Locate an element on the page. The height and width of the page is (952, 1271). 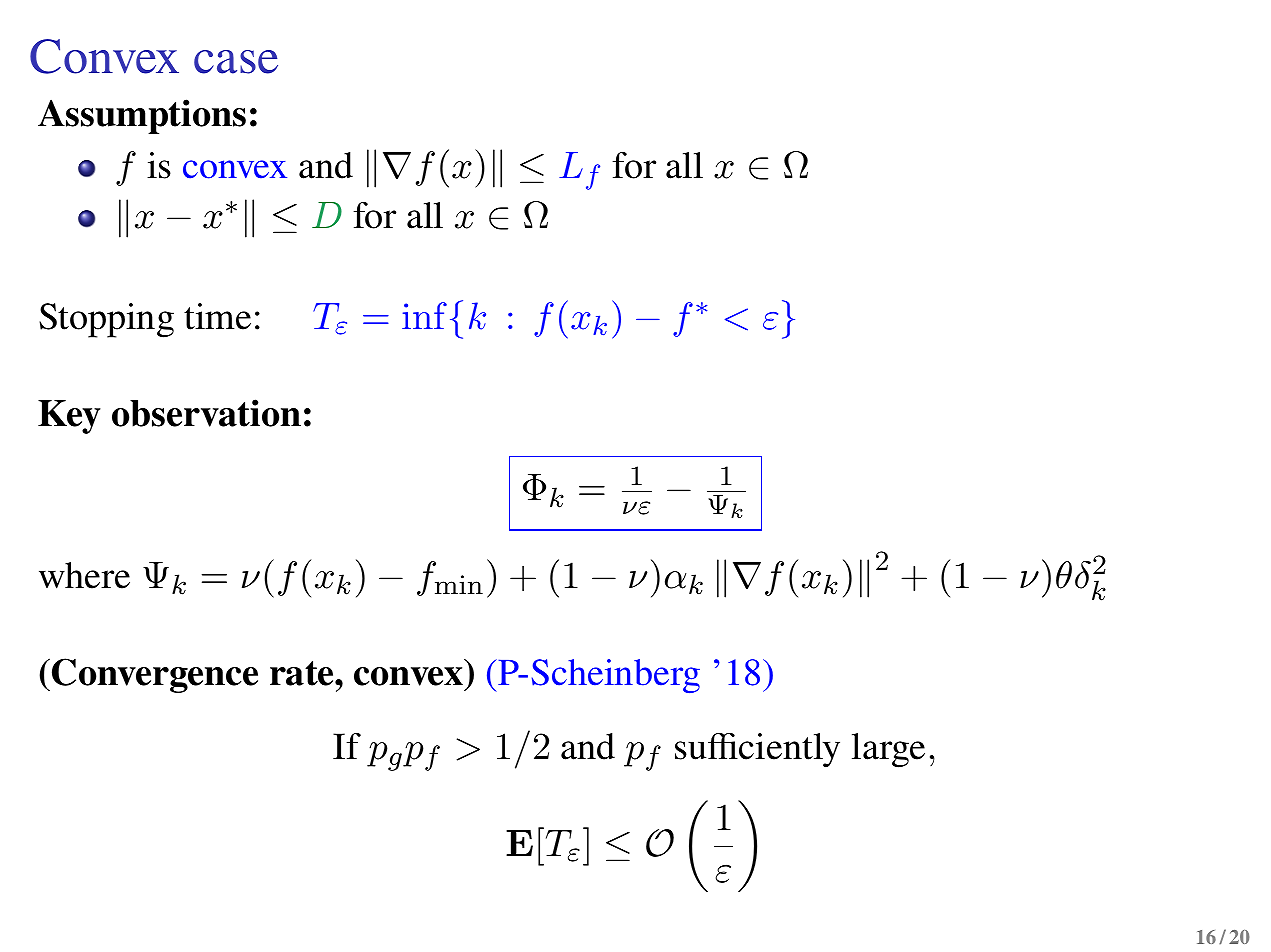
case is located at coordinates (236, 62).
